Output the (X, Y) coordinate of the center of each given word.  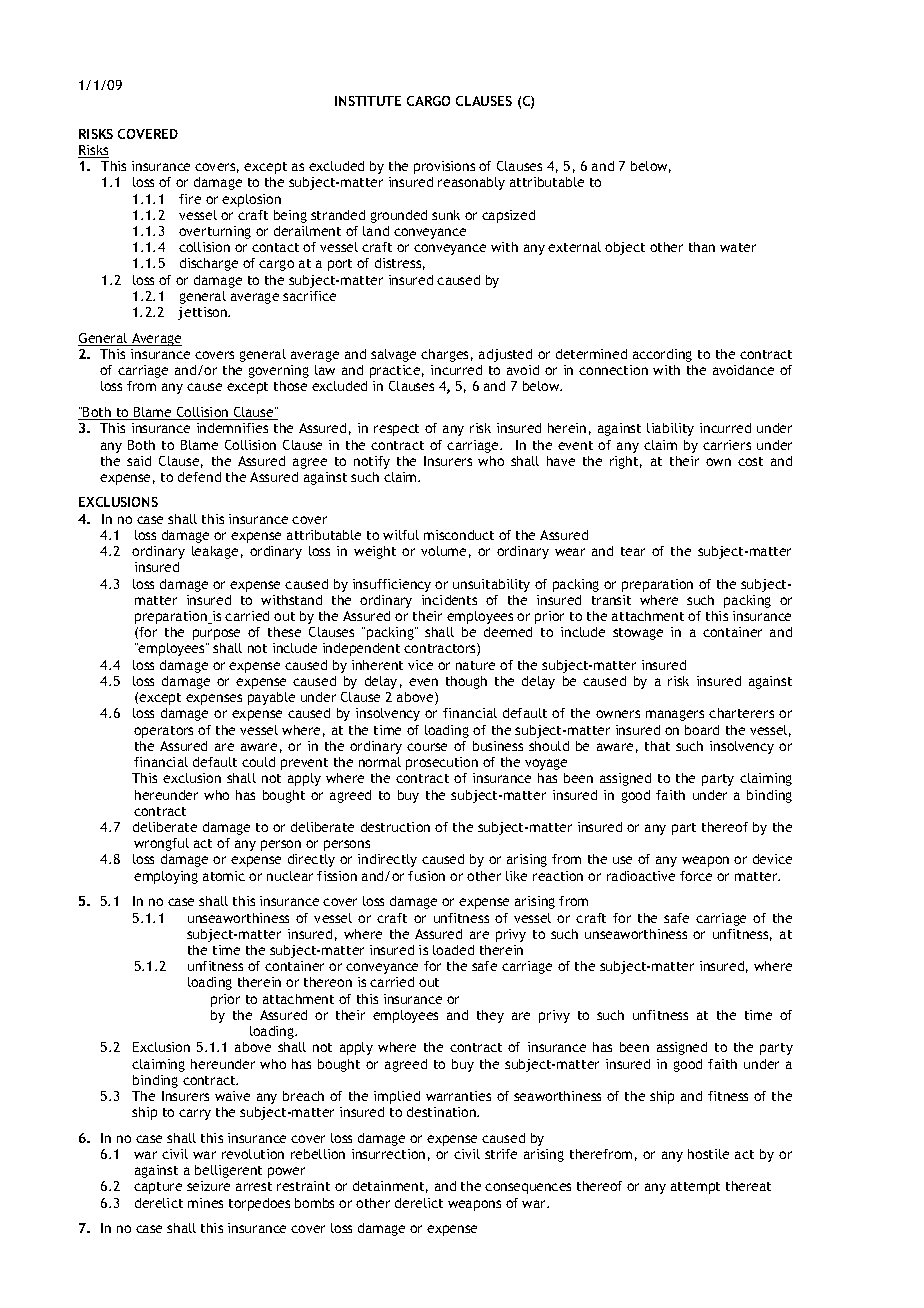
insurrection (388, 1154)
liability (670, 429)
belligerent (228, 1171)
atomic (224, 876)
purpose (216, 634)
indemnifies (232, 428)
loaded (453, 950)
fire (190, 199)
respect (396, 430)
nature (475, 665)
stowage (638, 634)
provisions (444, 167)
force (696, 876)
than (702, 247)
